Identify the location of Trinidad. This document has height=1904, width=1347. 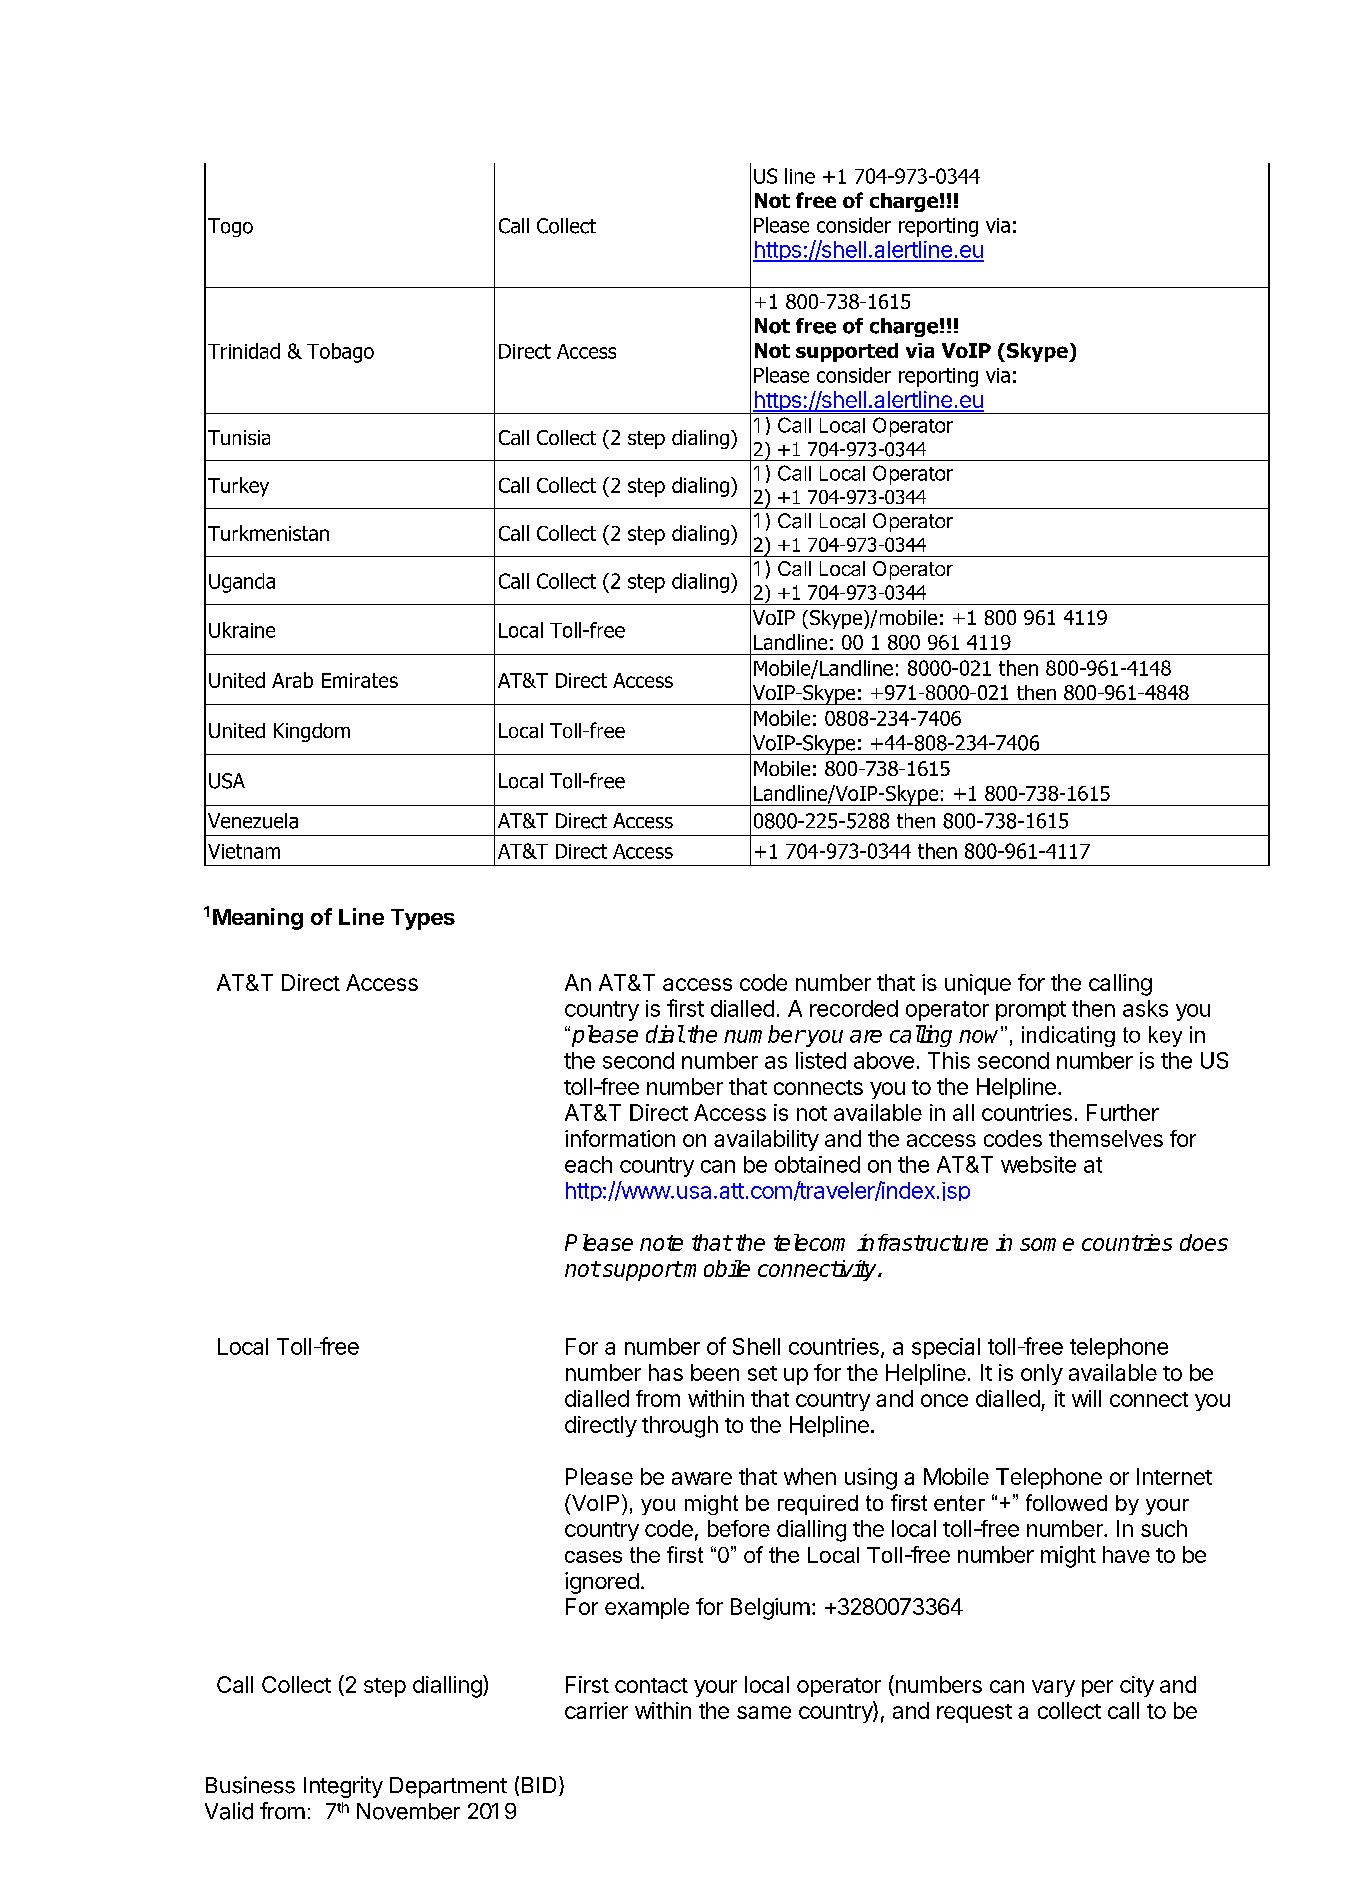
(244, 351).
